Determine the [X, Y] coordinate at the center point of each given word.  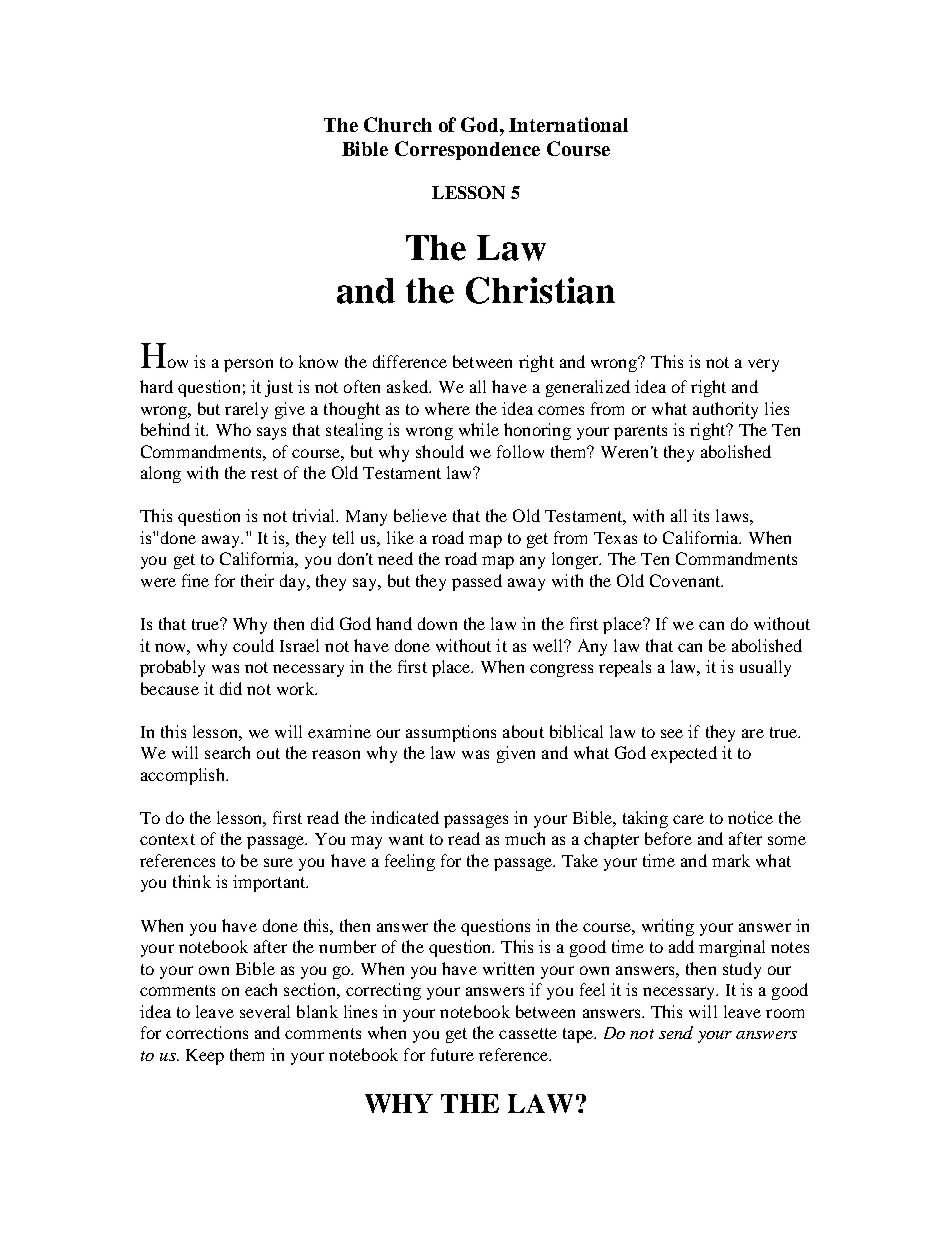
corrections [207, 1032]
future [452, 1054]
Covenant [686, 580]
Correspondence [467, 150]
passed [477, 582]
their [257, 580]
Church [398, 124]
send [676, 1032]
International [568, 124]
